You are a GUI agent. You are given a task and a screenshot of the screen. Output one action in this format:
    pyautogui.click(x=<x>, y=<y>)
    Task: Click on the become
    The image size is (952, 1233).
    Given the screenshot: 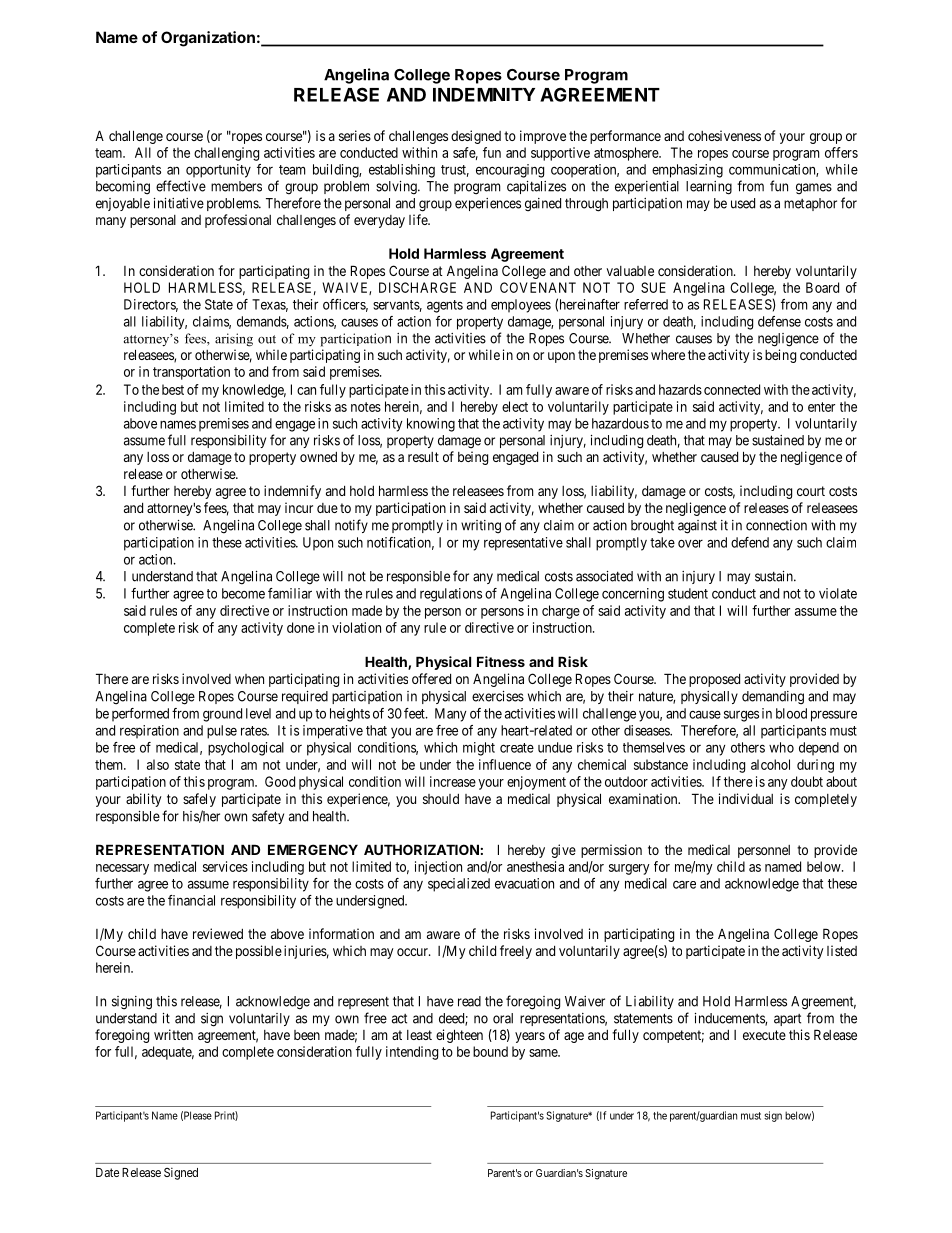 What is the action you would take?
    pyautogui.click(x=243, y=593)
